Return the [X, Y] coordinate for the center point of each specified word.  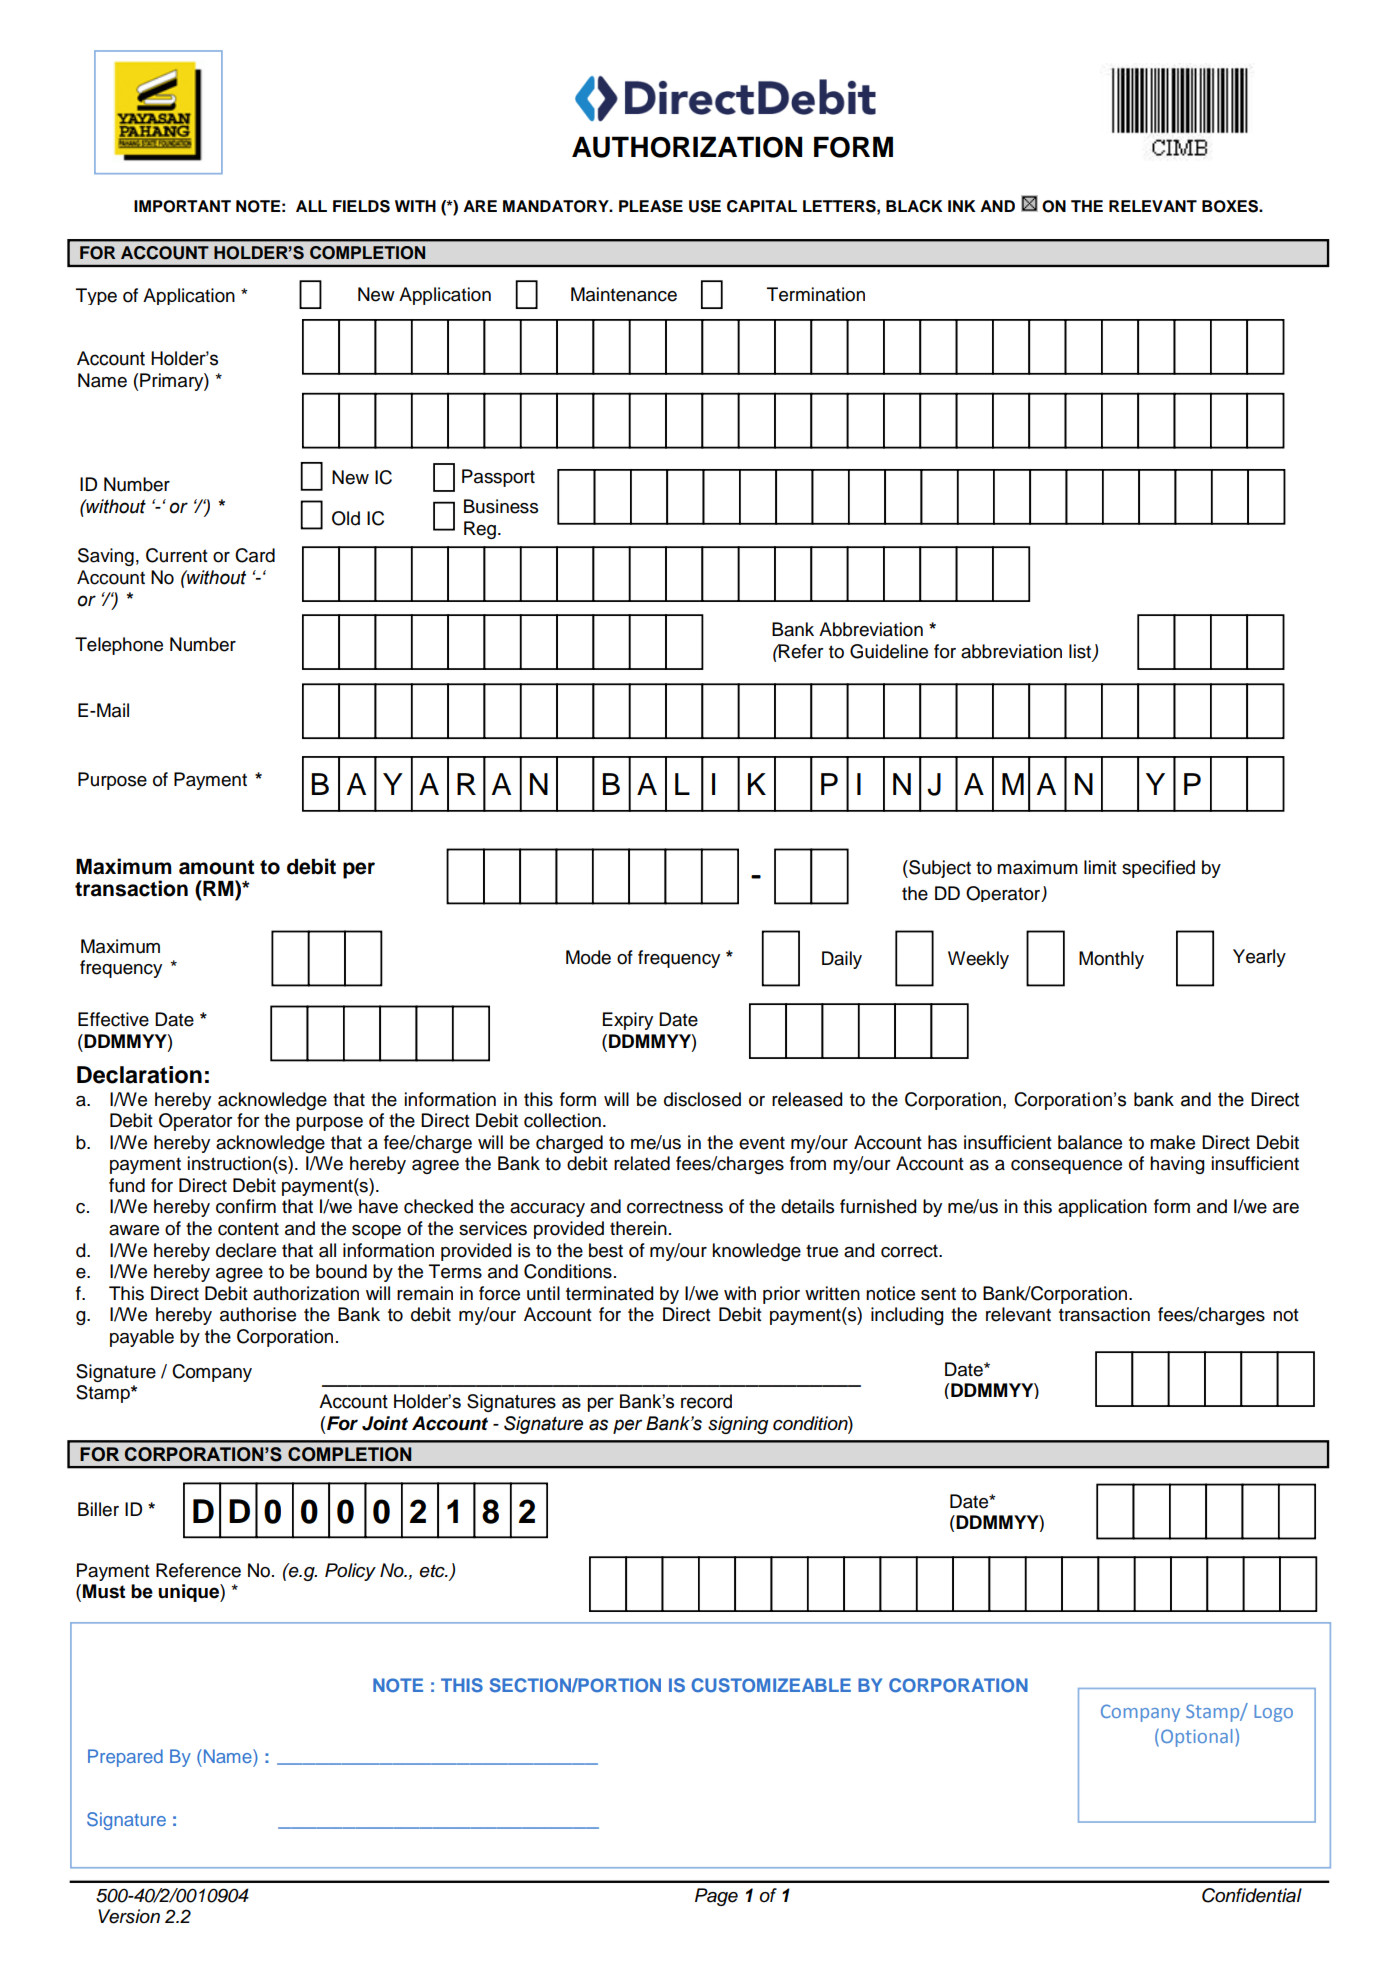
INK [962, 206]
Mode [588, 957]
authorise [258, 1314]
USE [705, 206]
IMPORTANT [182, 206]
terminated [609, 1293]
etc [433, 1571]
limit [1100, 867]
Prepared [125, 1758]
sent [938, 1294]
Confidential [1252, 1895]
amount [216, 867]
